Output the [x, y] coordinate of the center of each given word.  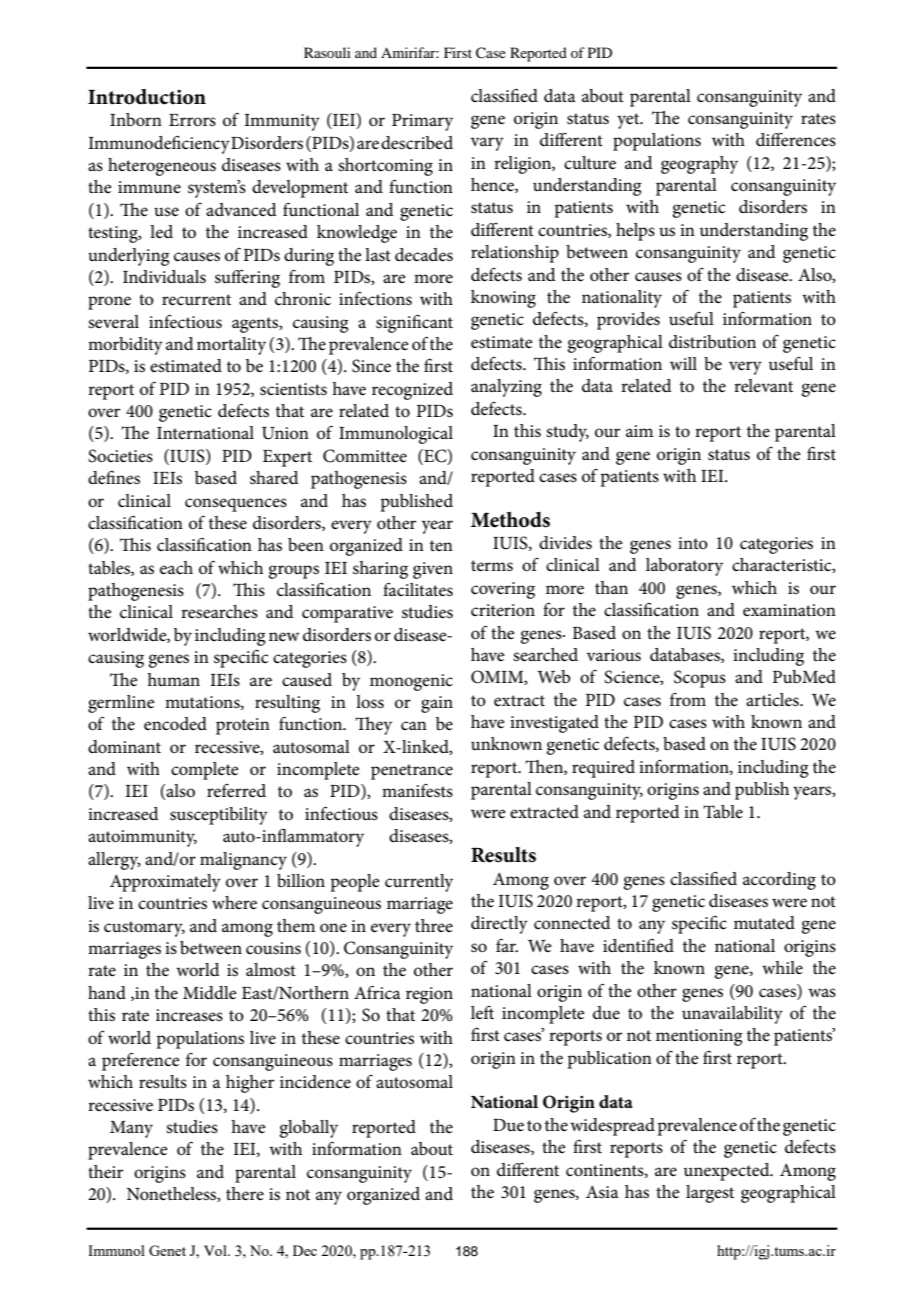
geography [699, 165]
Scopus [700, 679]
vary [487, 144]
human [173, 679]
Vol [216, 1250]
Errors [192, 120]
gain [437, 704]
